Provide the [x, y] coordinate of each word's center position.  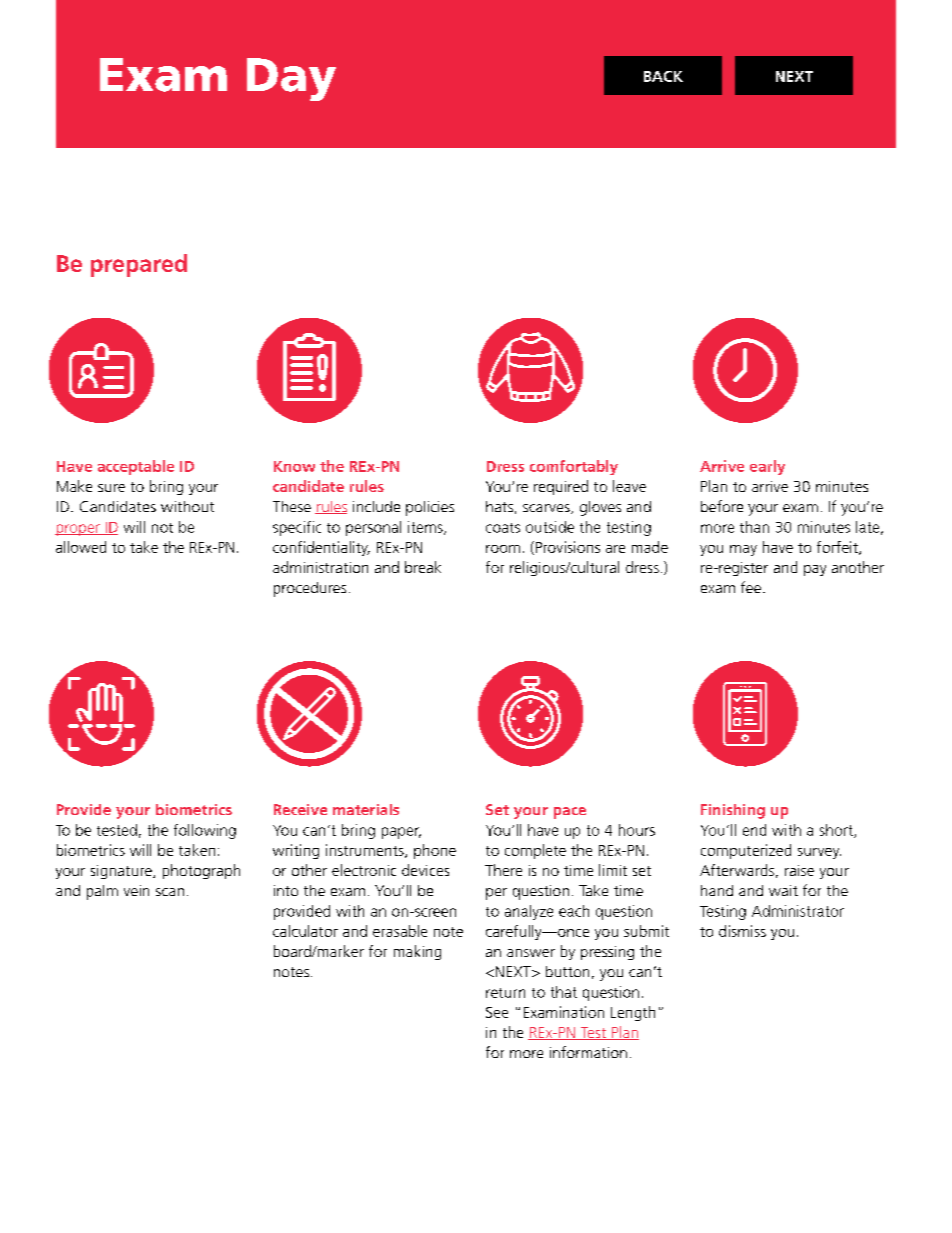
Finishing [733, 811]
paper [401, 833]
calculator [305, 931]
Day [291, 79]
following [205, 831]
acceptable [136, 467]
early [767, 467]
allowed [81, 547]
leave [629, 486]
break [423, 567]
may [743, 550]
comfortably [574, 467]
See [497, 1012]
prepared [139, 265]
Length [633, 1013]
